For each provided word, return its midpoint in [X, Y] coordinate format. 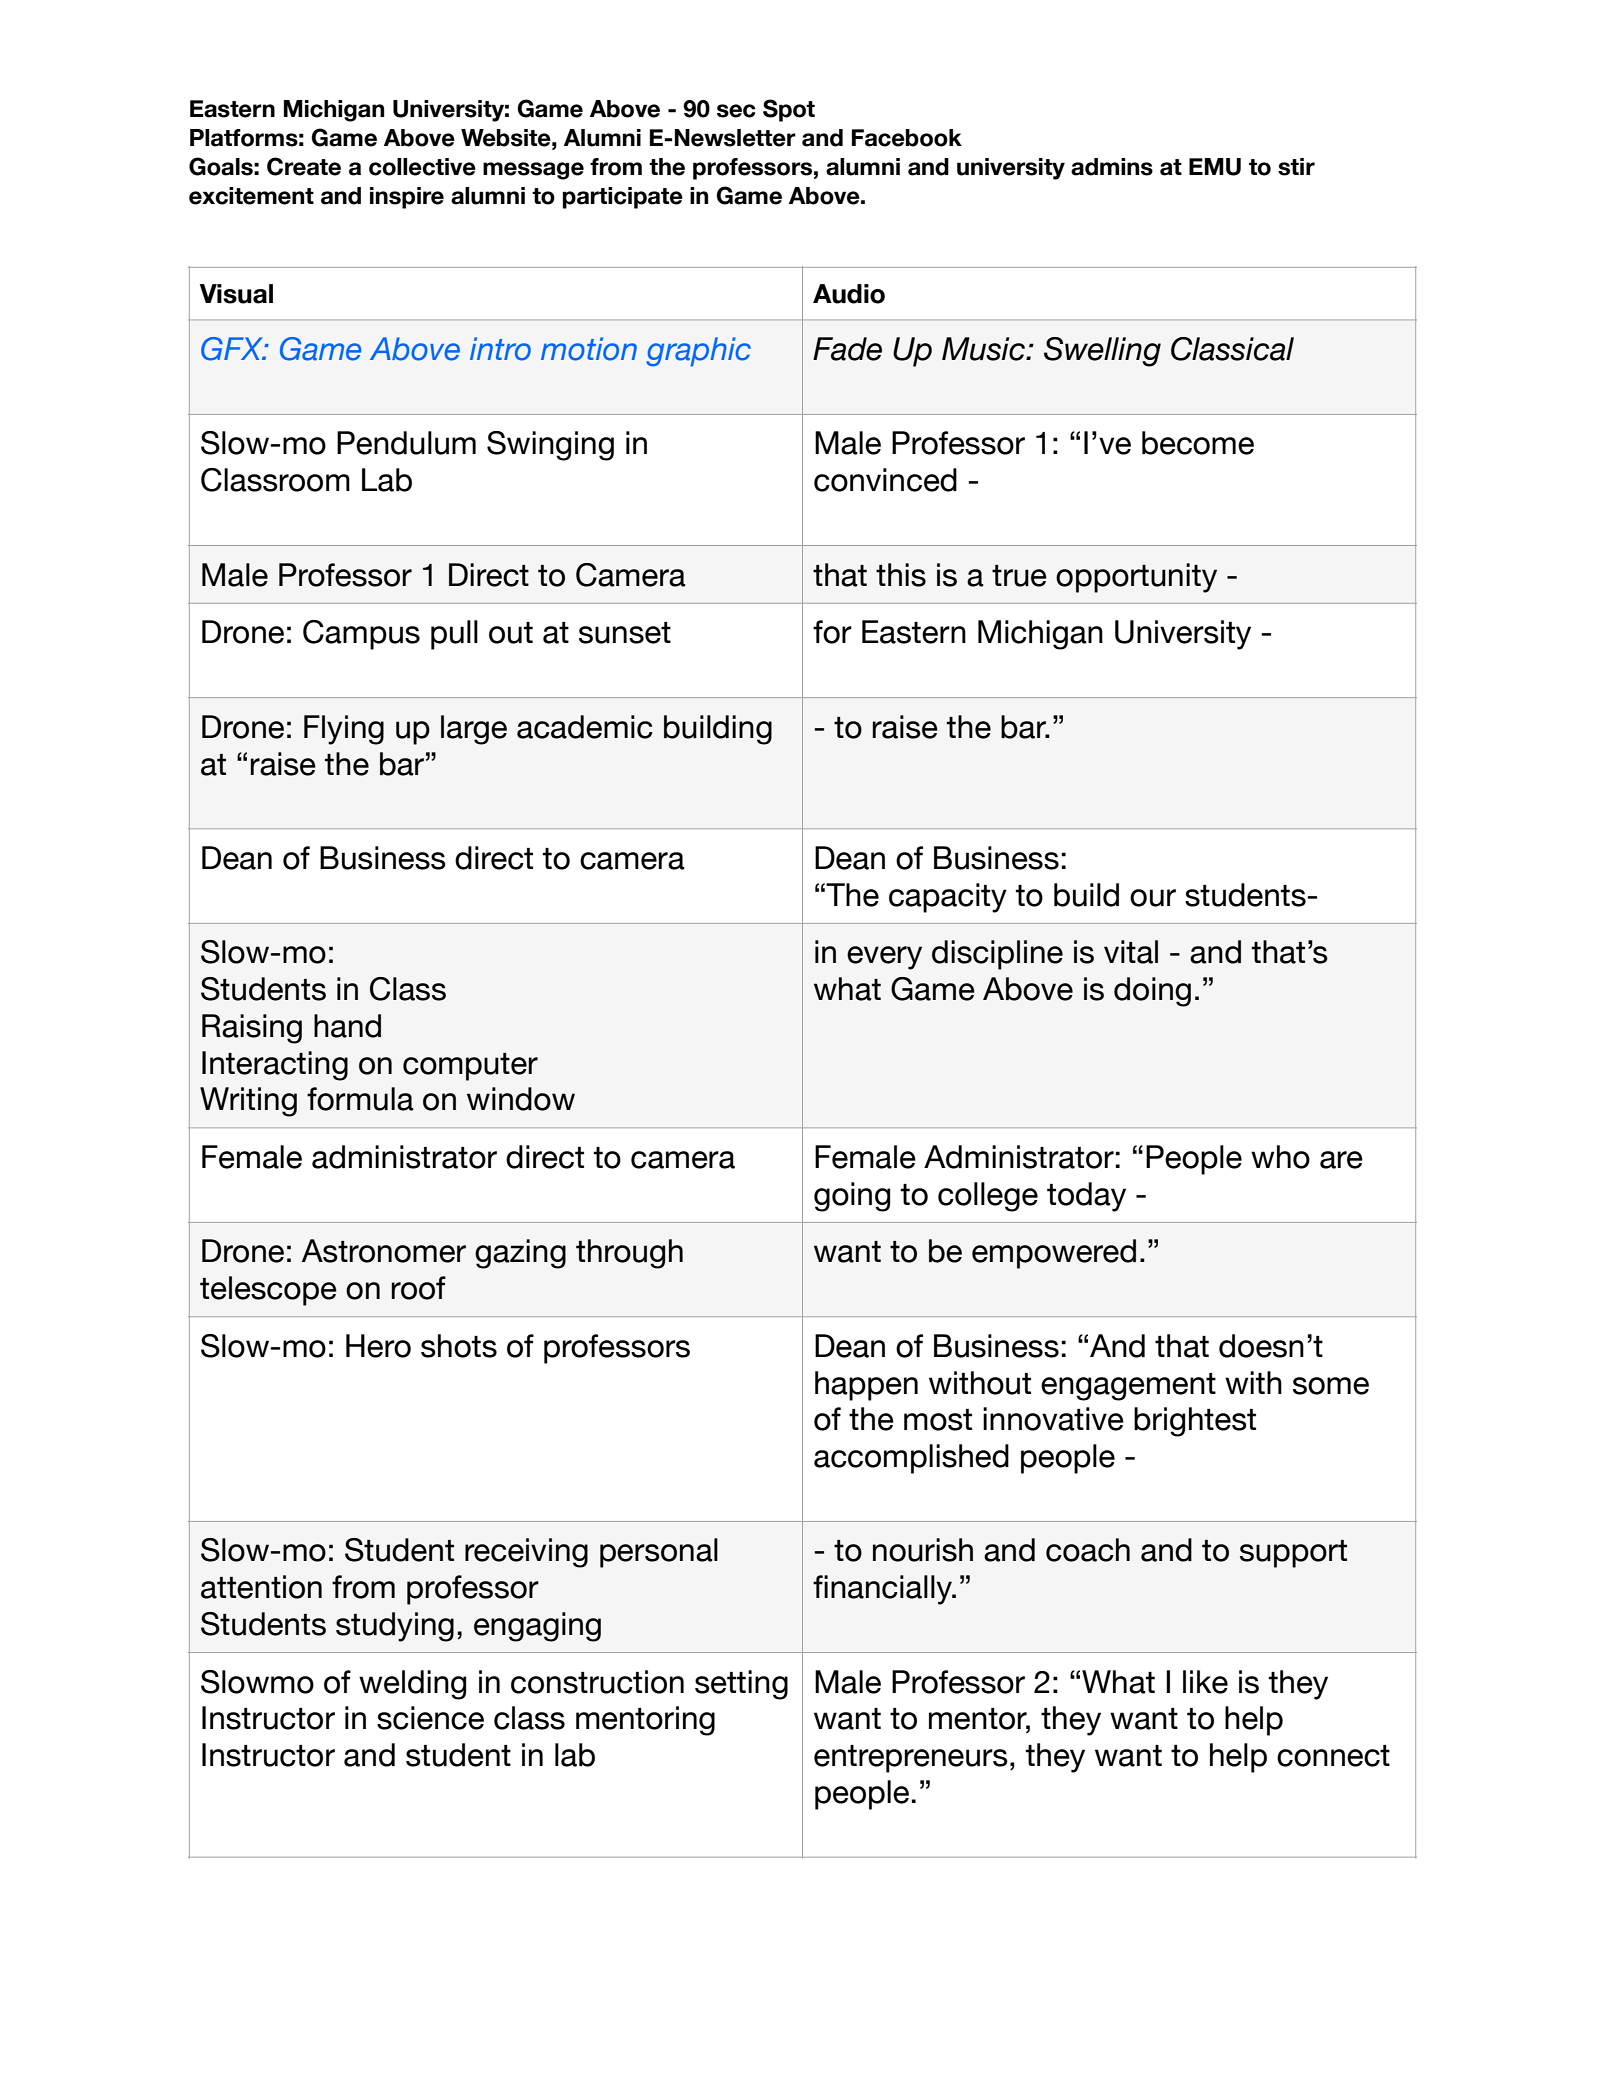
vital [1131, 952]
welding [412, 1685]
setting [741, 1685]
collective [422, 167]
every [884, 958]
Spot [789, 110]
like [1205, 1682]
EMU [1215, 167]
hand [347, 1026]
